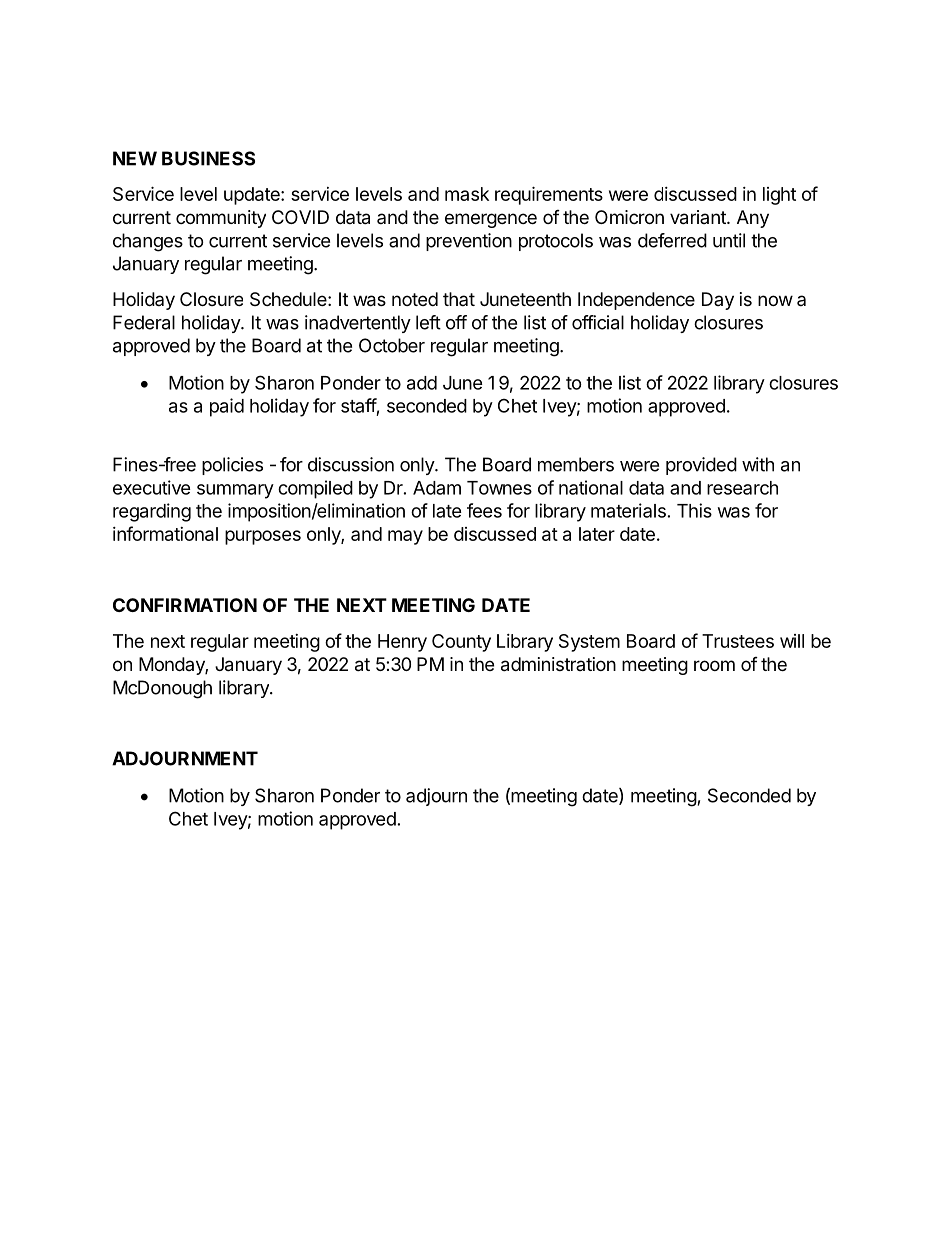 This document has height=1233, width=952. What do you see at coordinates (461, 643) in the document?
I see `County` at bounding box center [461, 643].
